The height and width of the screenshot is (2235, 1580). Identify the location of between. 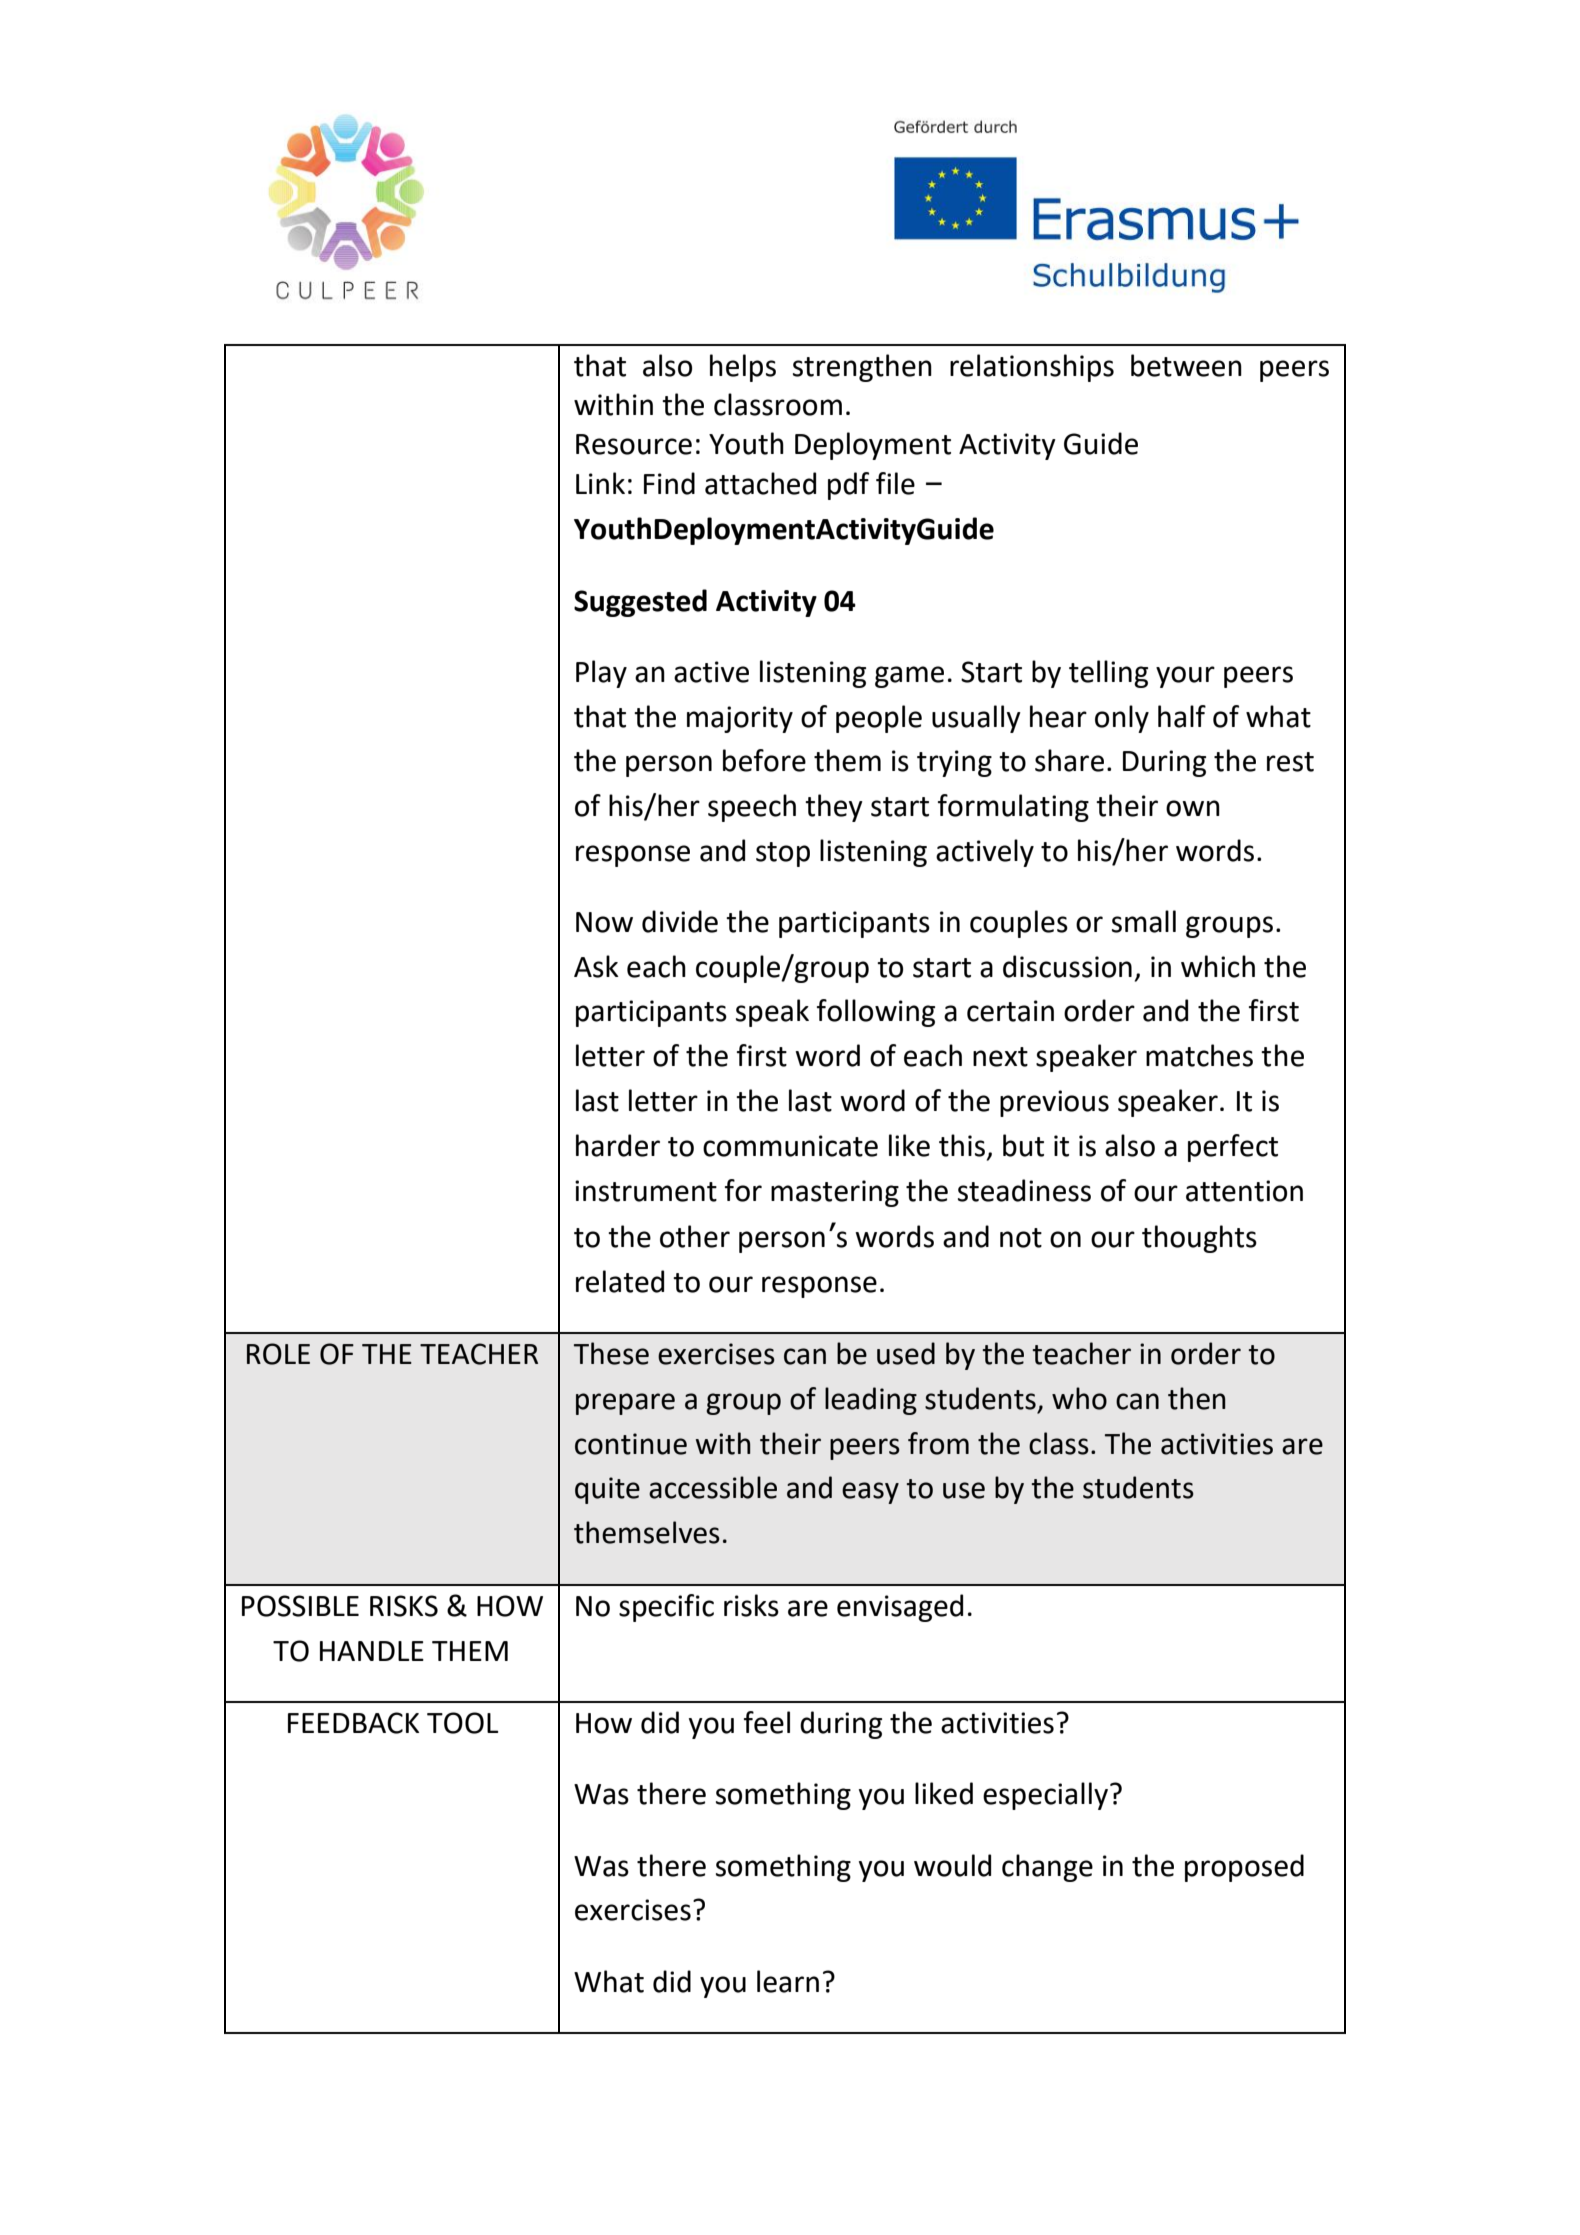
(1186, 365).
